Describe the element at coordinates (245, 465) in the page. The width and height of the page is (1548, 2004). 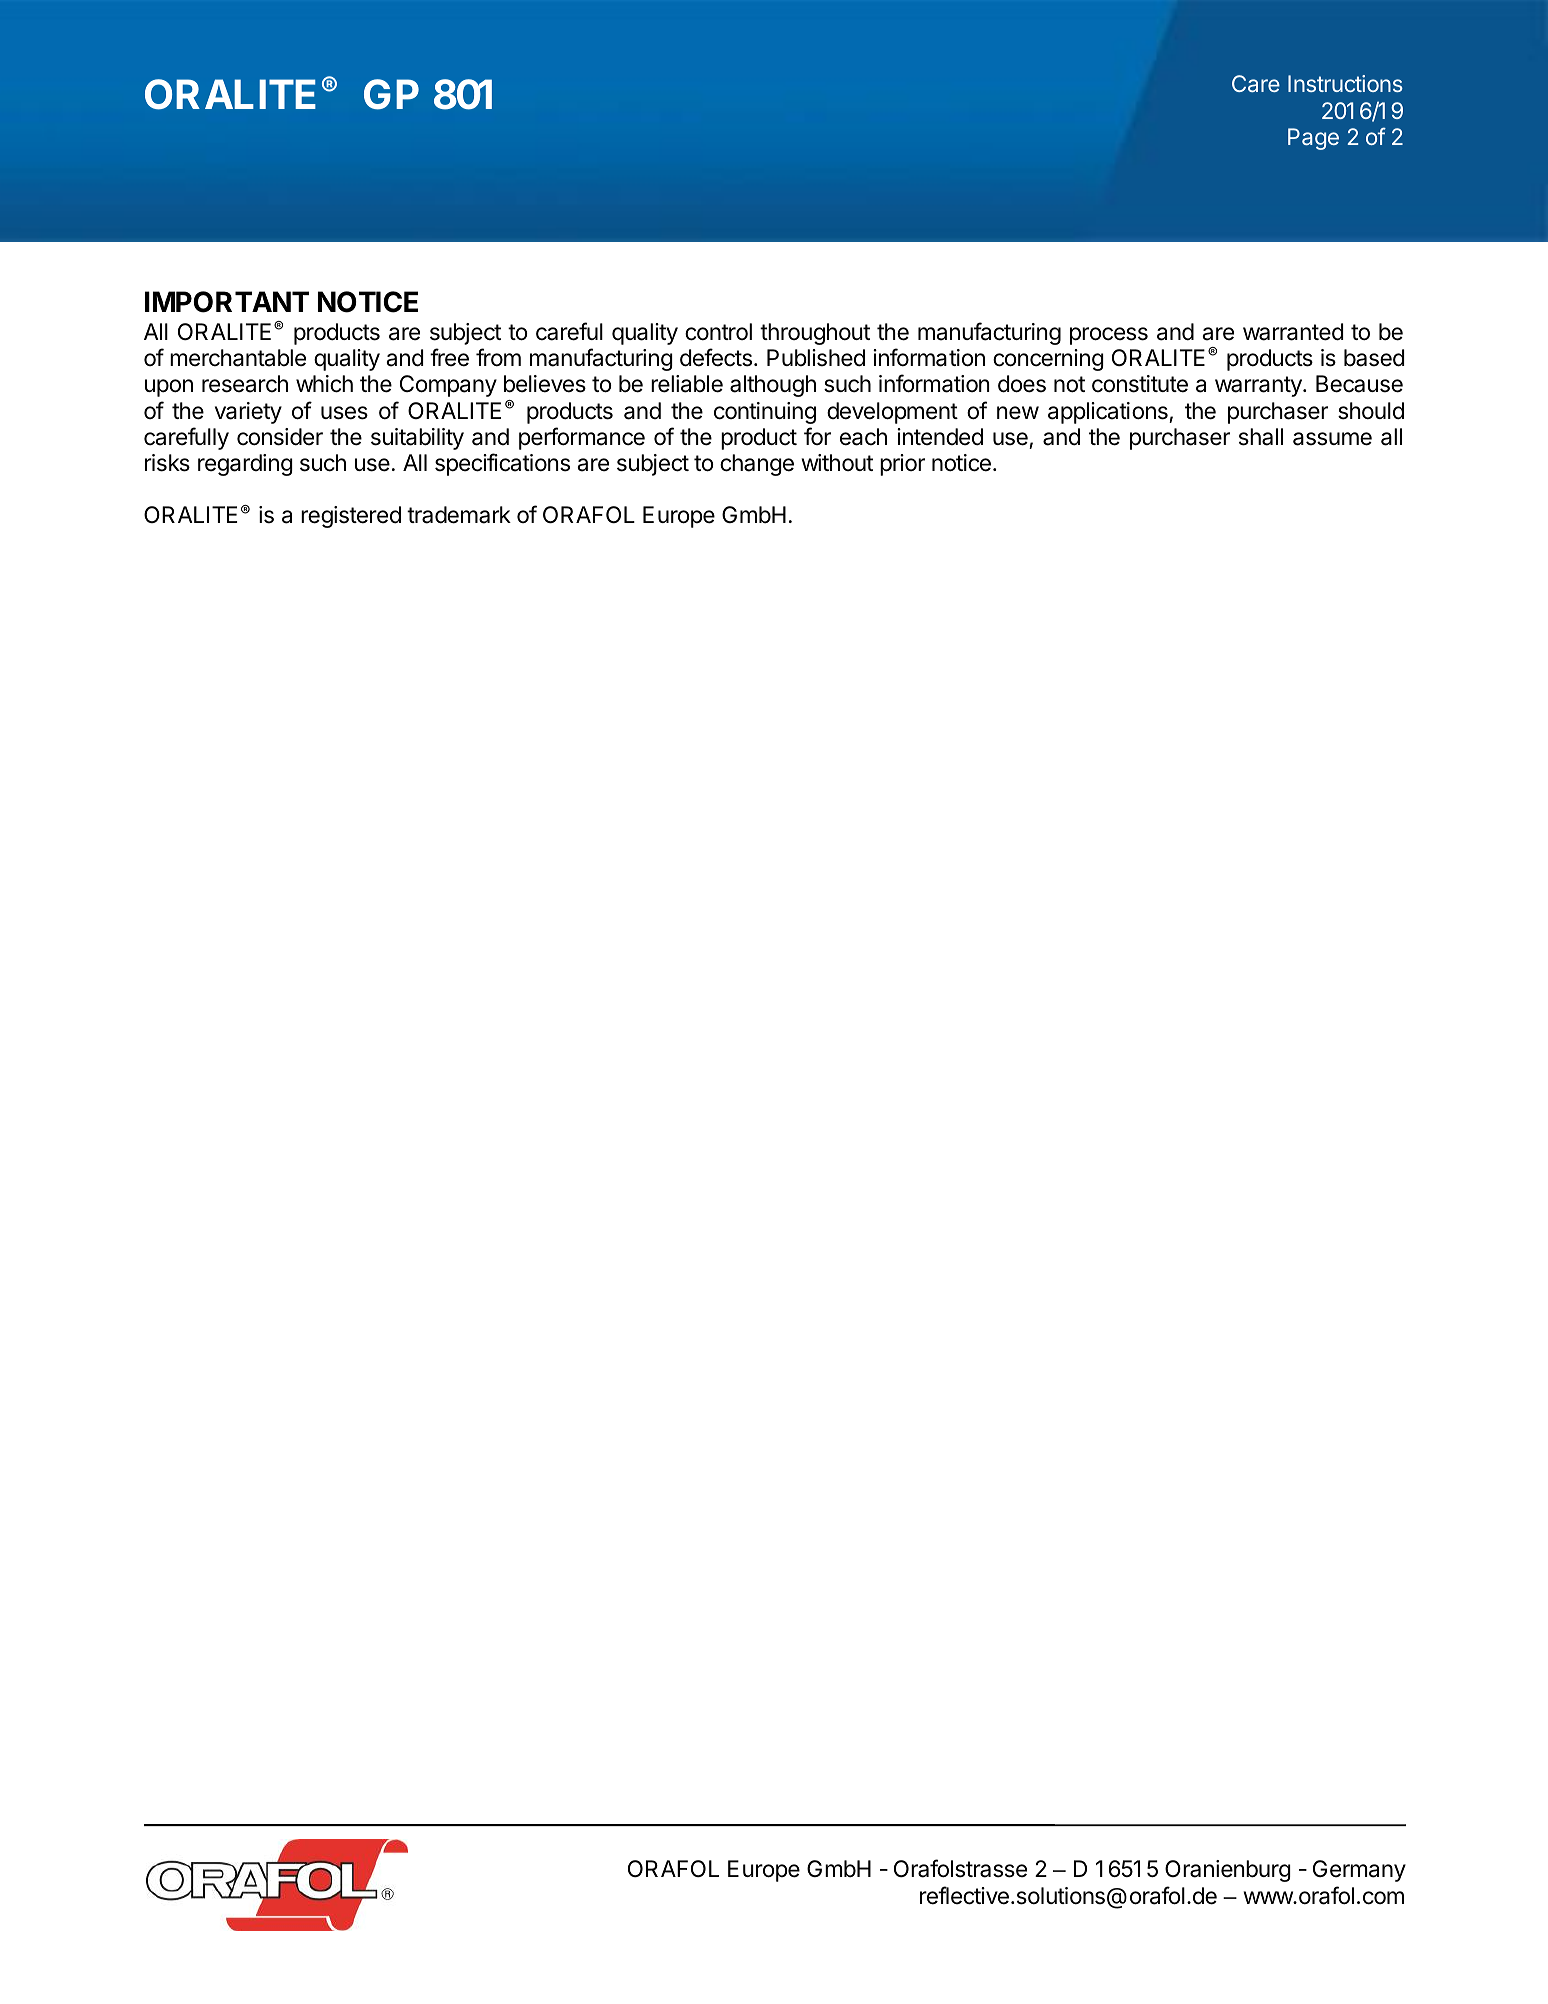
I see `regarding` at that location.
